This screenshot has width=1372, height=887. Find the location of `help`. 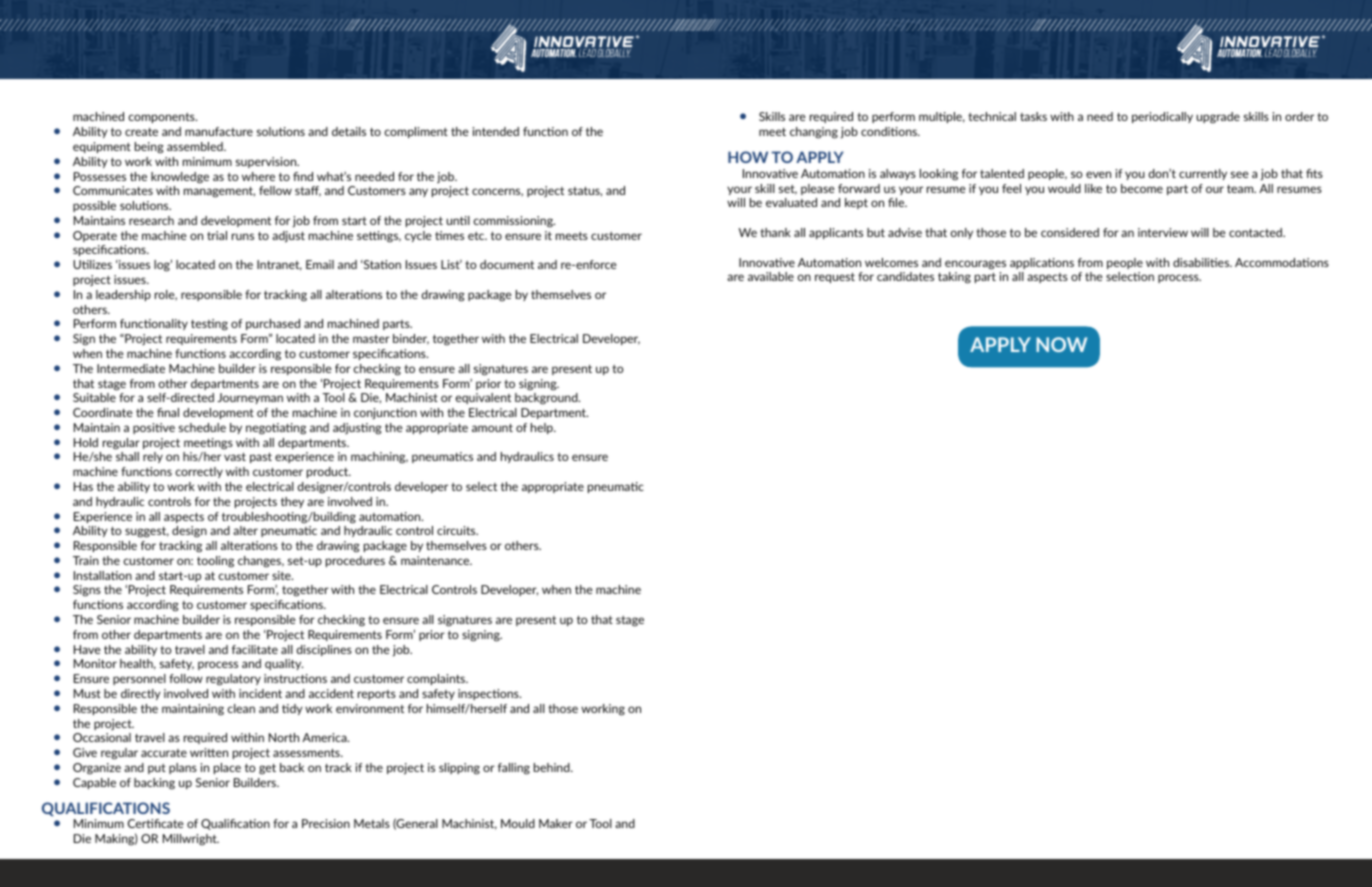

help is located at coordinates (543, 428).
